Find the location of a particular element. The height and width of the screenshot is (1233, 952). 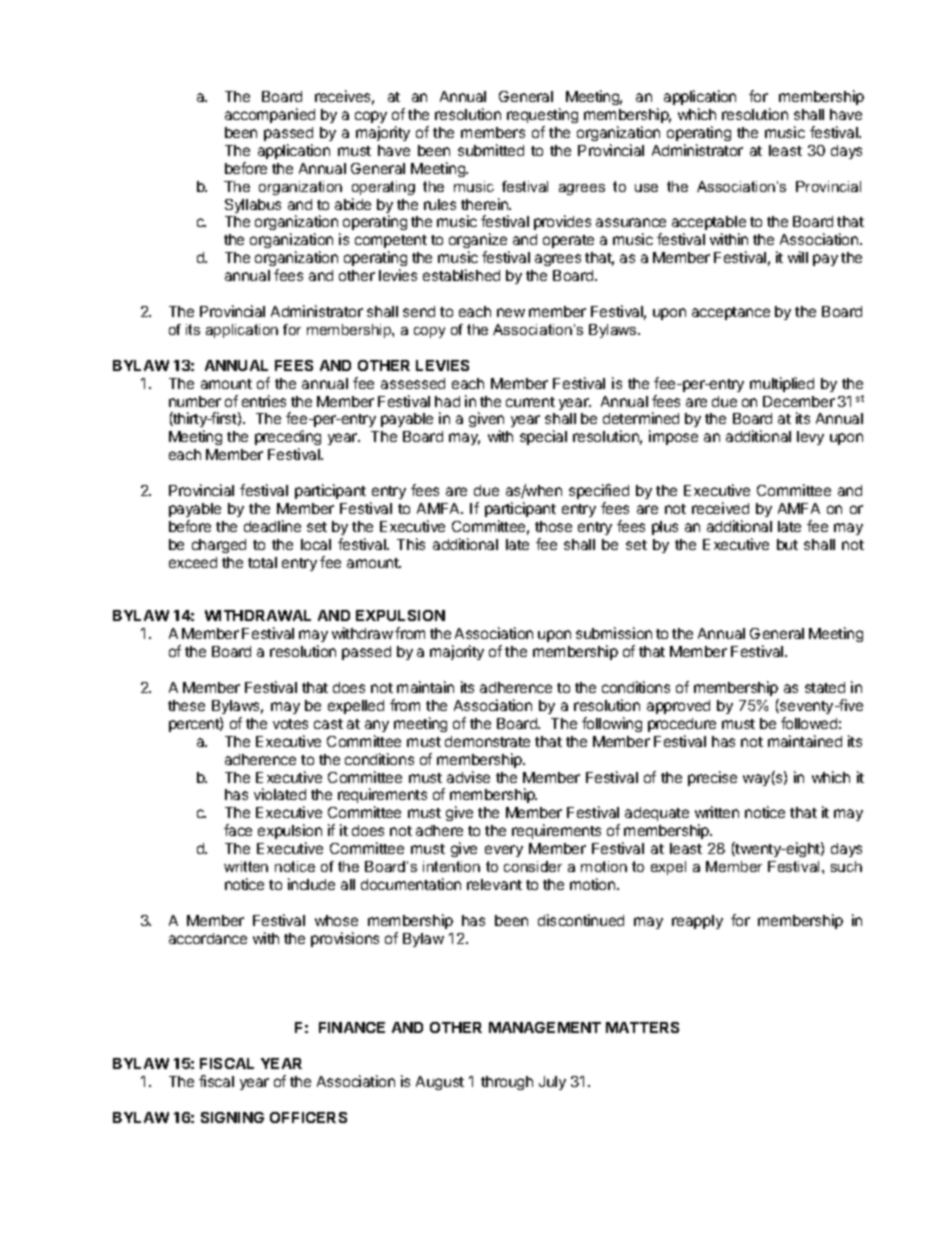

accompanied is located at coordinates (270, 115).
